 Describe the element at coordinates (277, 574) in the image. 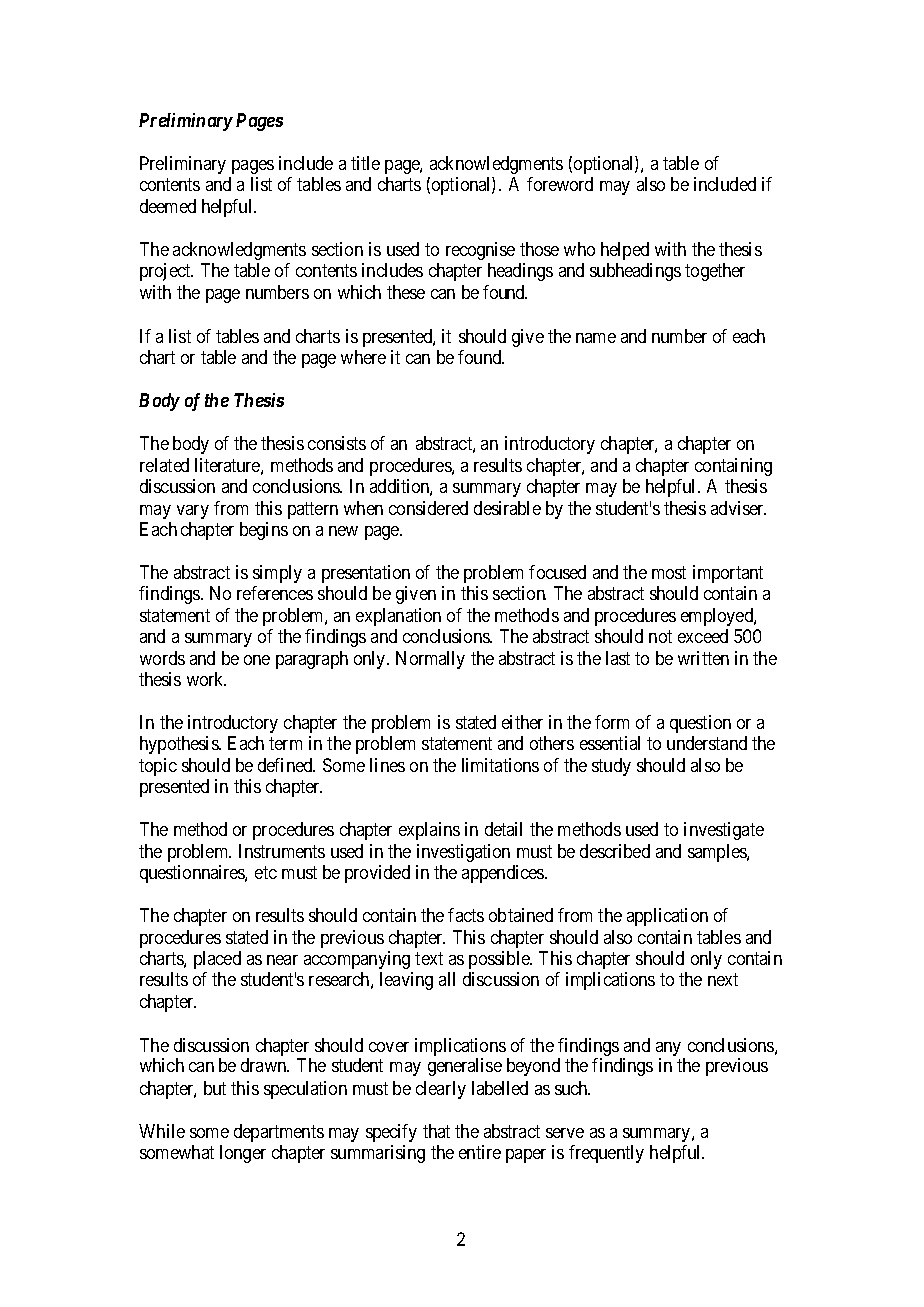

I see `simply` at that location.
